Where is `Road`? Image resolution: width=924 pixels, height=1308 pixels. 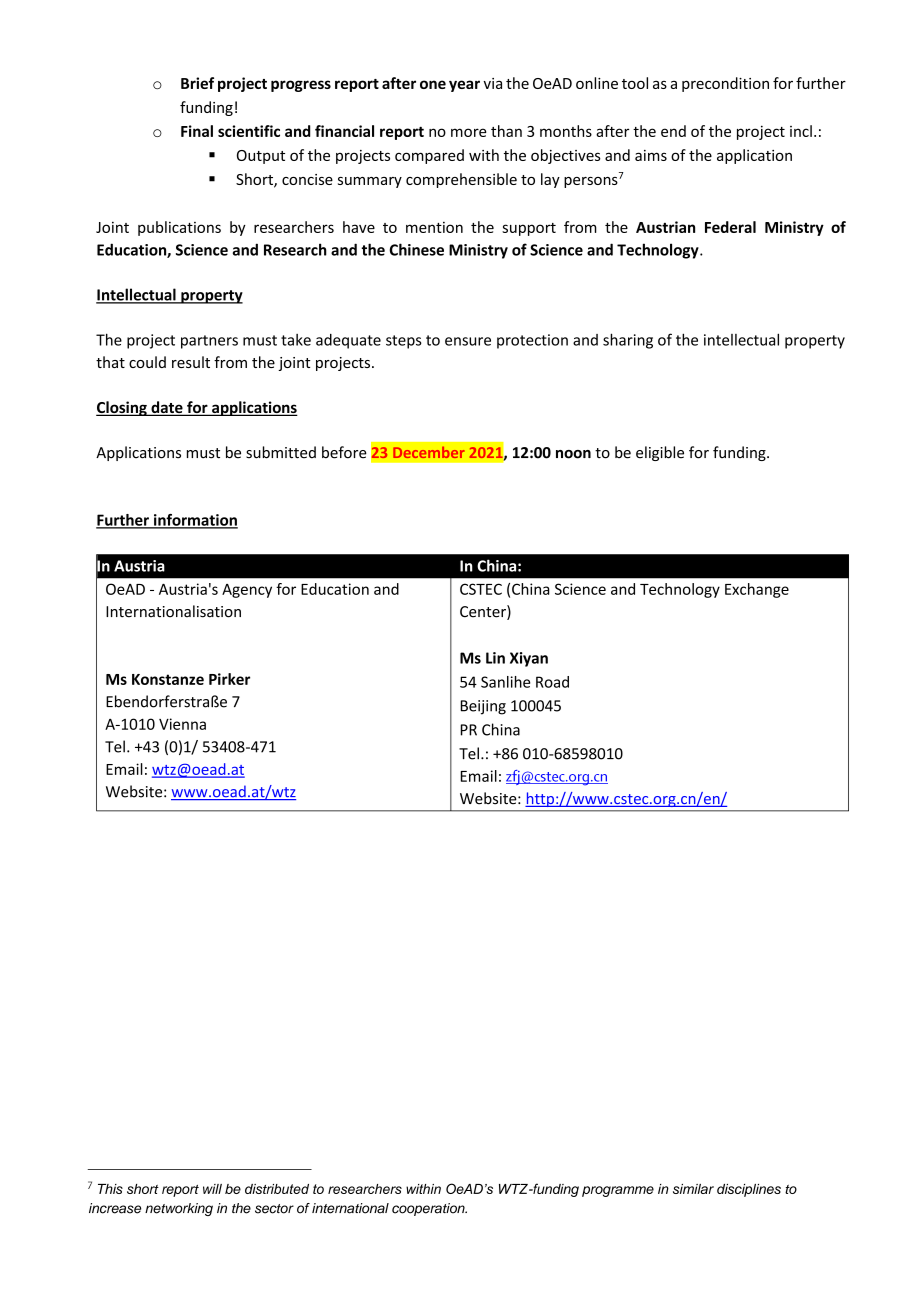 Road is located at coordinates (552, 682).
